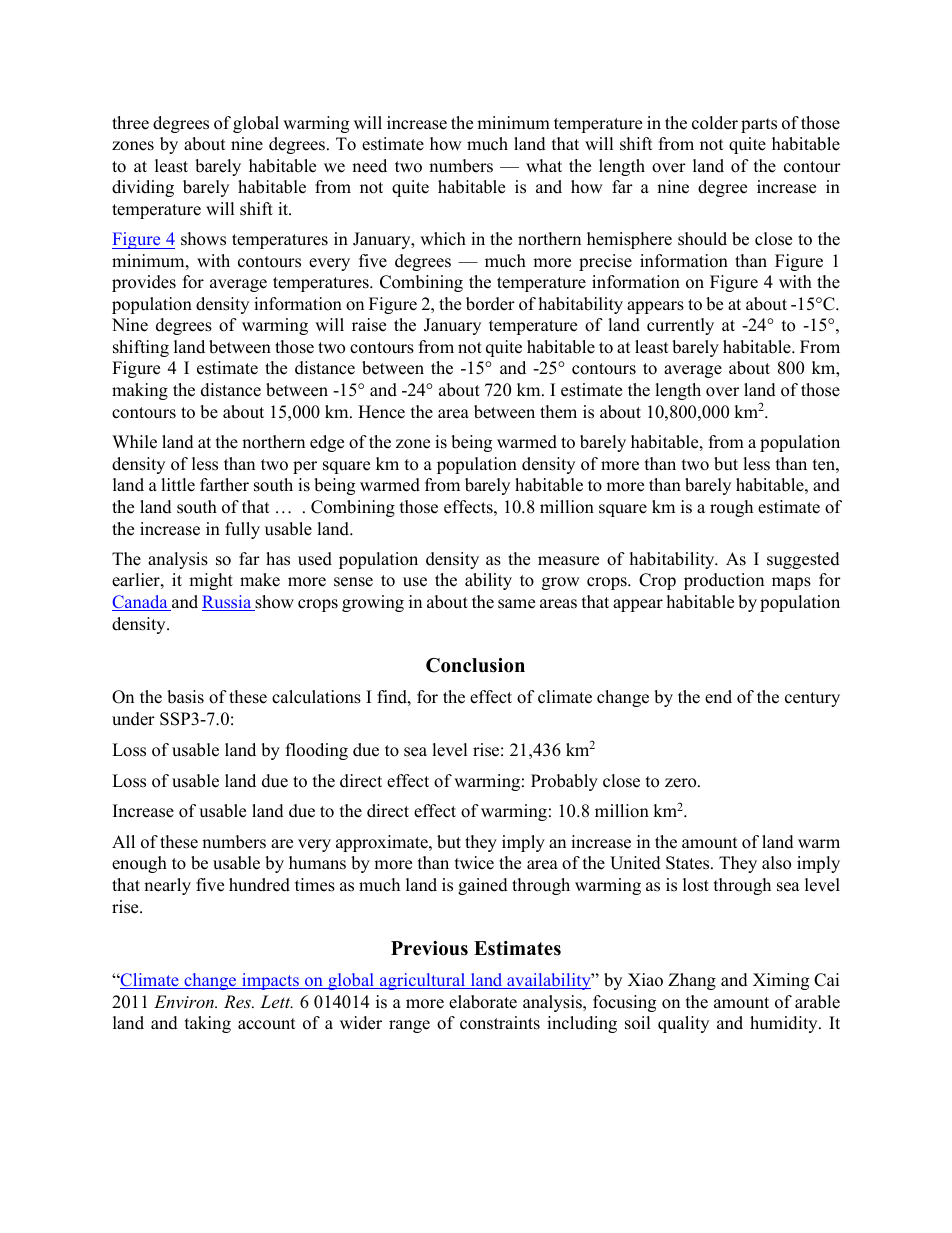 This screenshot has height=1233, width=952. I want to click on Environ, so click(185, 1001).
